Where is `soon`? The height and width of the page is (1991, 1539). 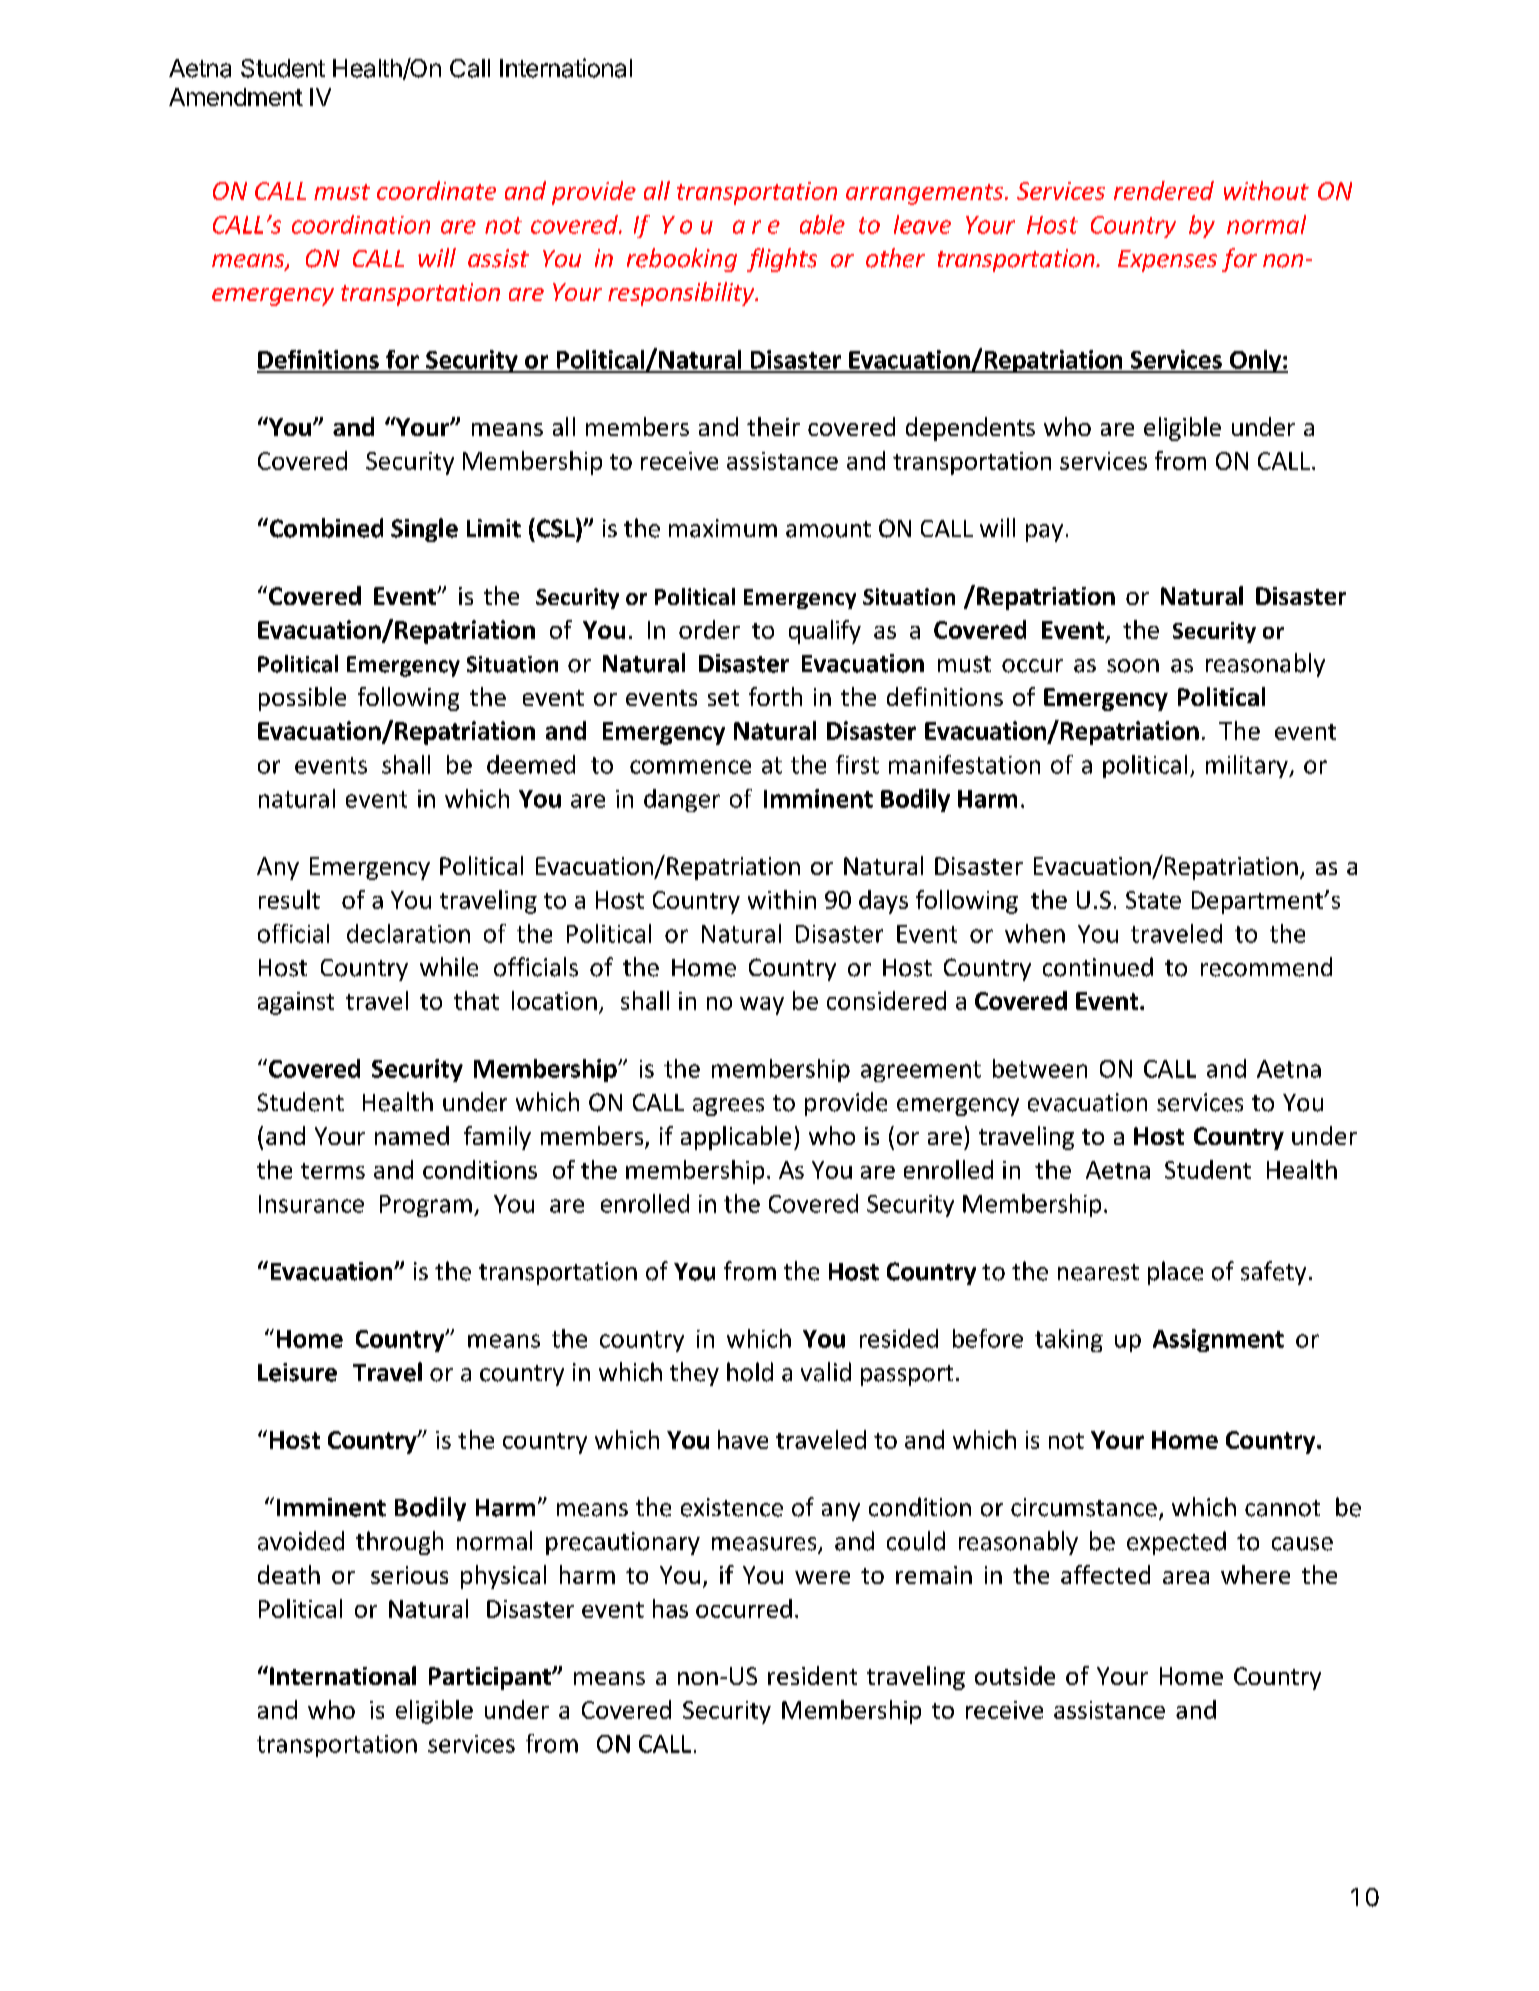
soon is located at coordinates (1133, 666).
